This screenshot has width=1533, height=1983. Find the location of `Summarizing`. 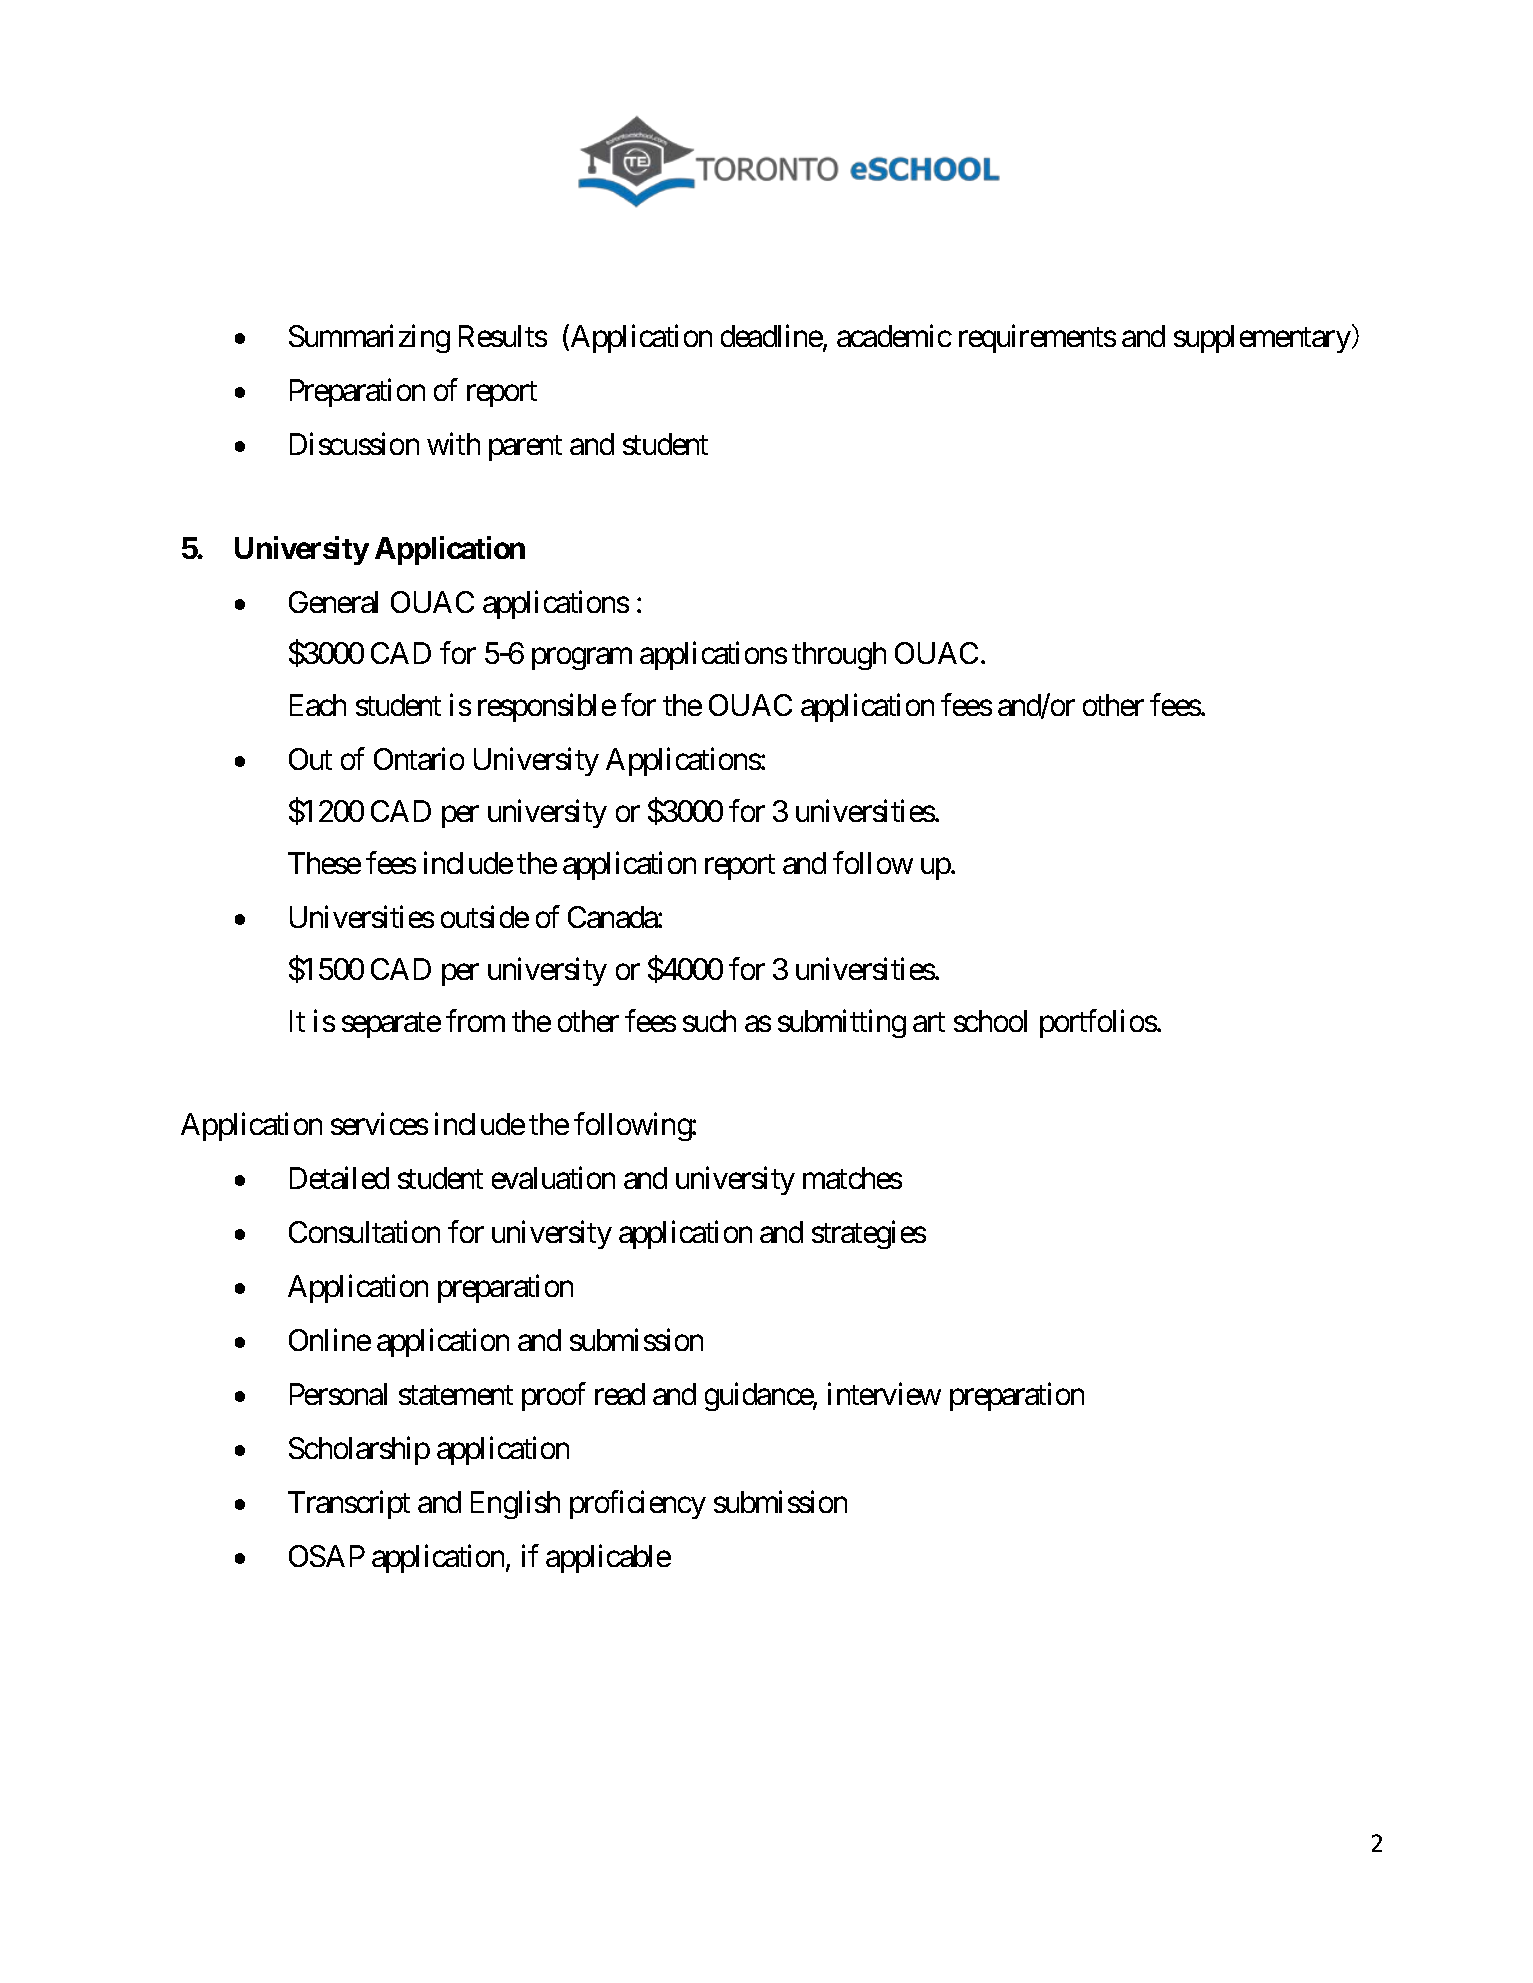

Summarizing is located at coordinates (369, 339).
